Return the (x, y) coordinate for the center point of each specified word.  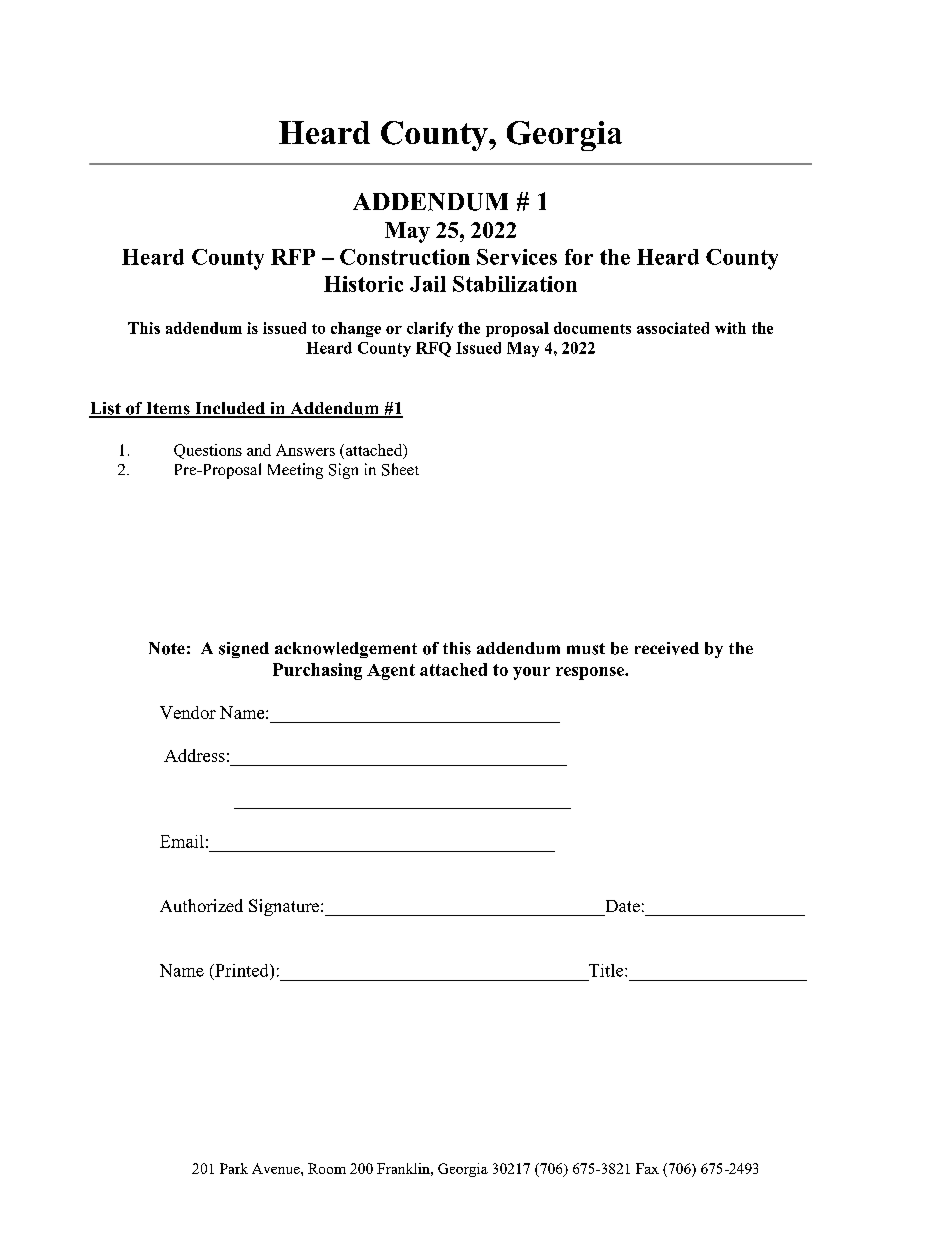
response (591, 673)
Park (234, 1168)
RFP (293, 257)
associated (673, 328)
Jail (428, 284)
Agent (391, 672)
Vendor (188, 712)
